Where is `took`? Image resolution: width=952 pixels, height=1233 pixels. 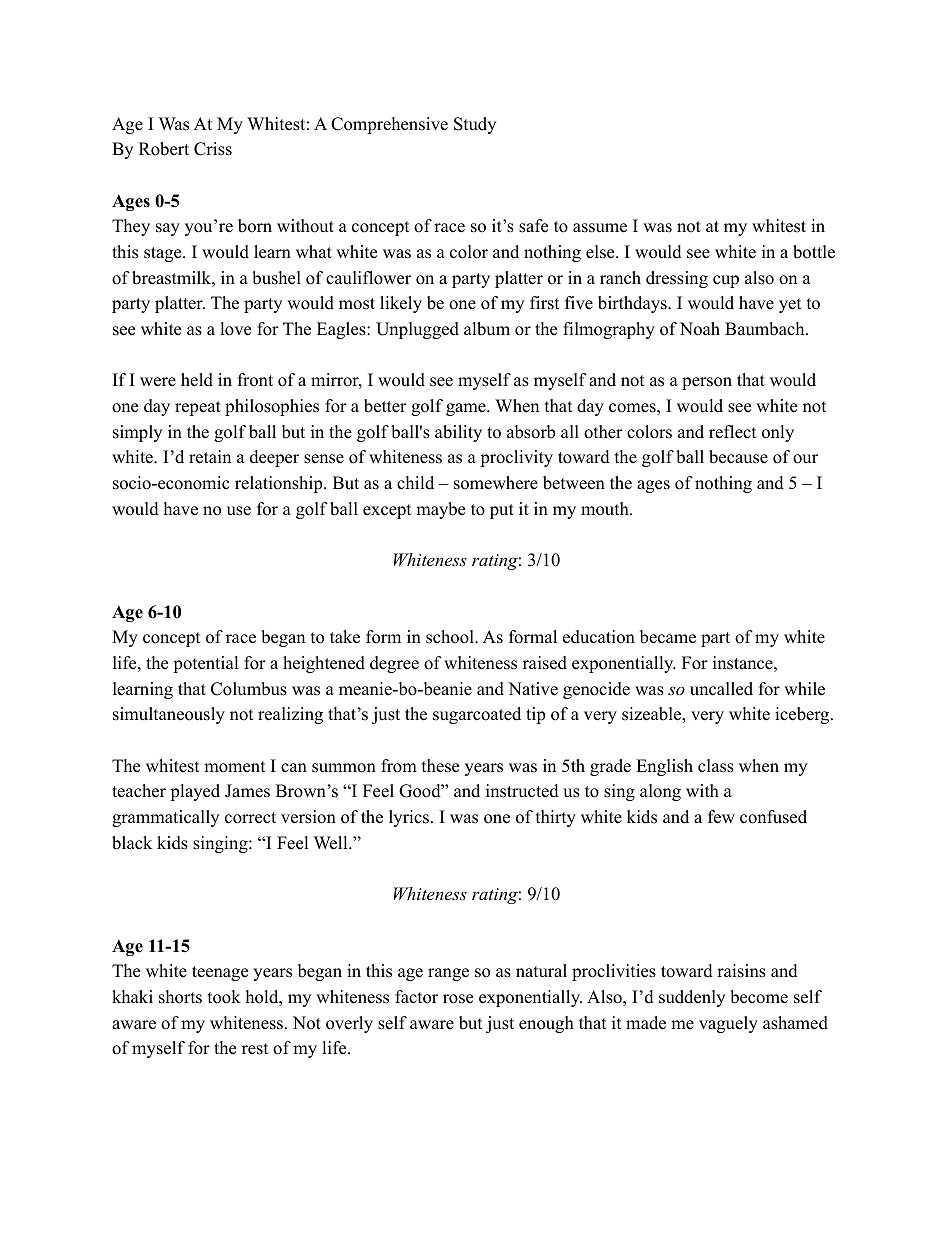
took is located at coordinates (224, 997).
